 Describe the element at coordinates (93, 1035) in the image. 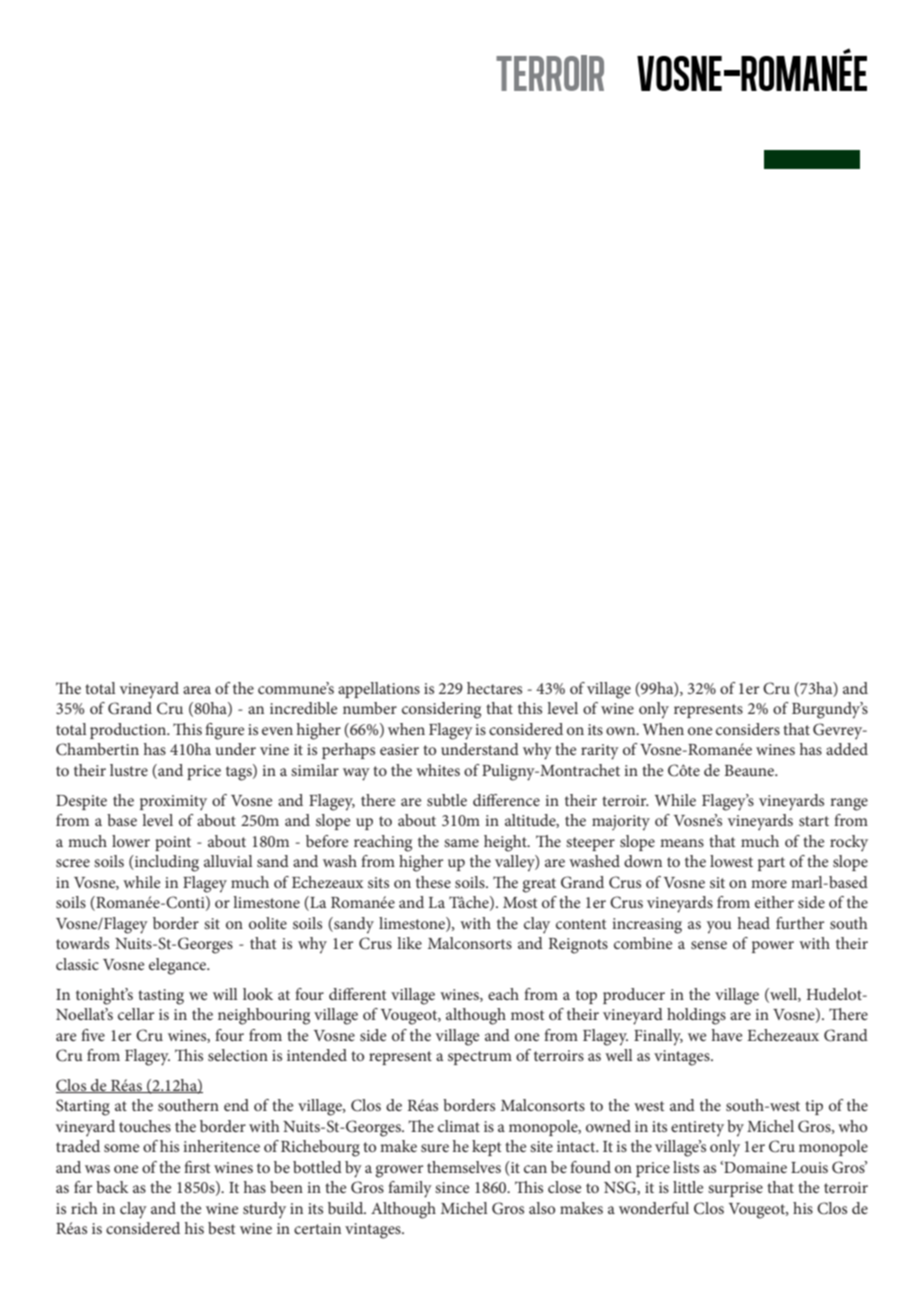

I see `five` at that location.
